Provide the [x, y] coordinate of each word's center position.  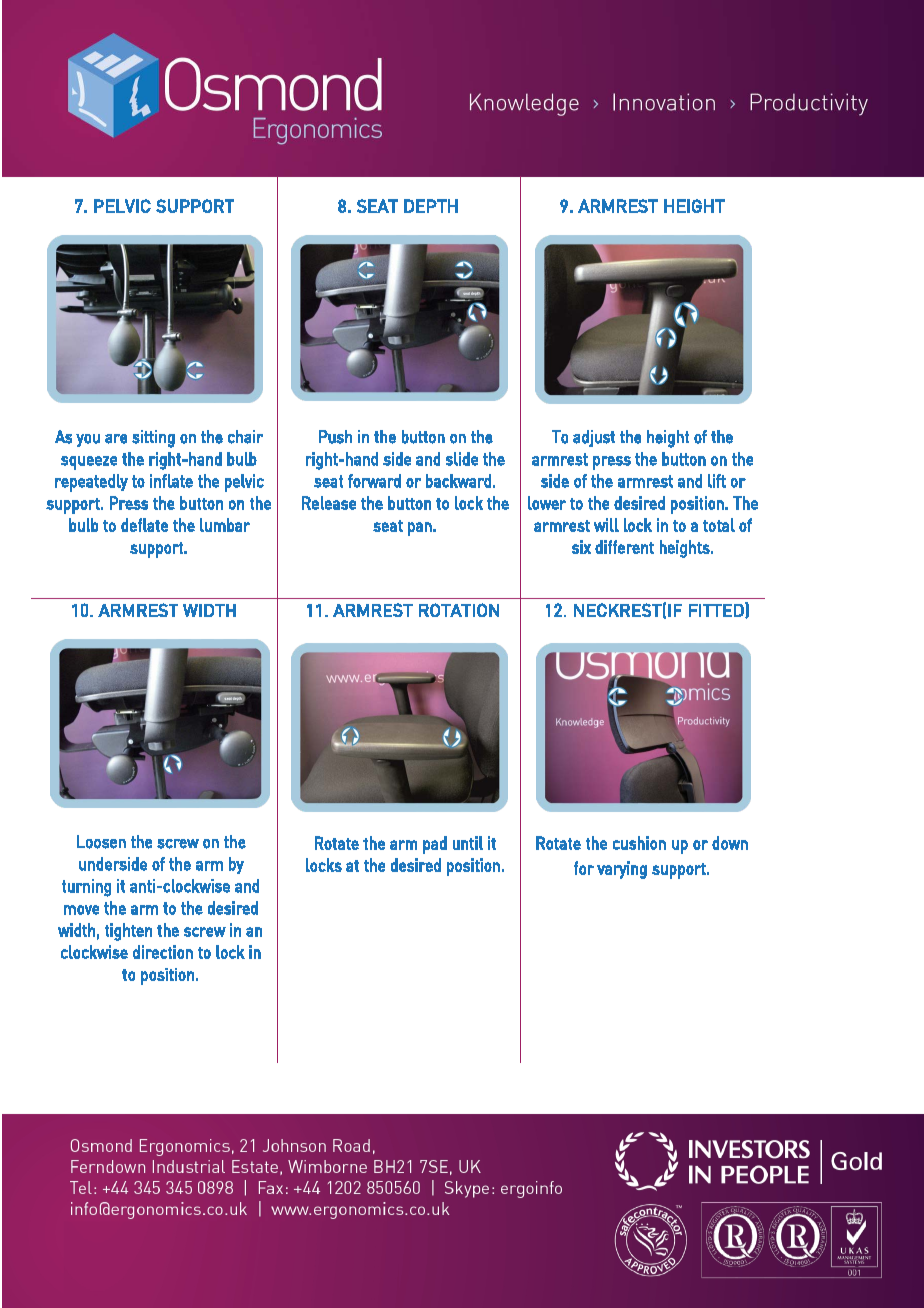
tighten [128, 932]
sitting [153, 439]
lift [717, 481]
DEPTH [431, 206]
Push [335, 437]
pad [435, 845]
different [624, 547]
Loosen [101, 842]
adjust [594, 438]
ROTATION [459, 610]
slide [462, 459]
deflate [144, 525]
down [730, 843]
